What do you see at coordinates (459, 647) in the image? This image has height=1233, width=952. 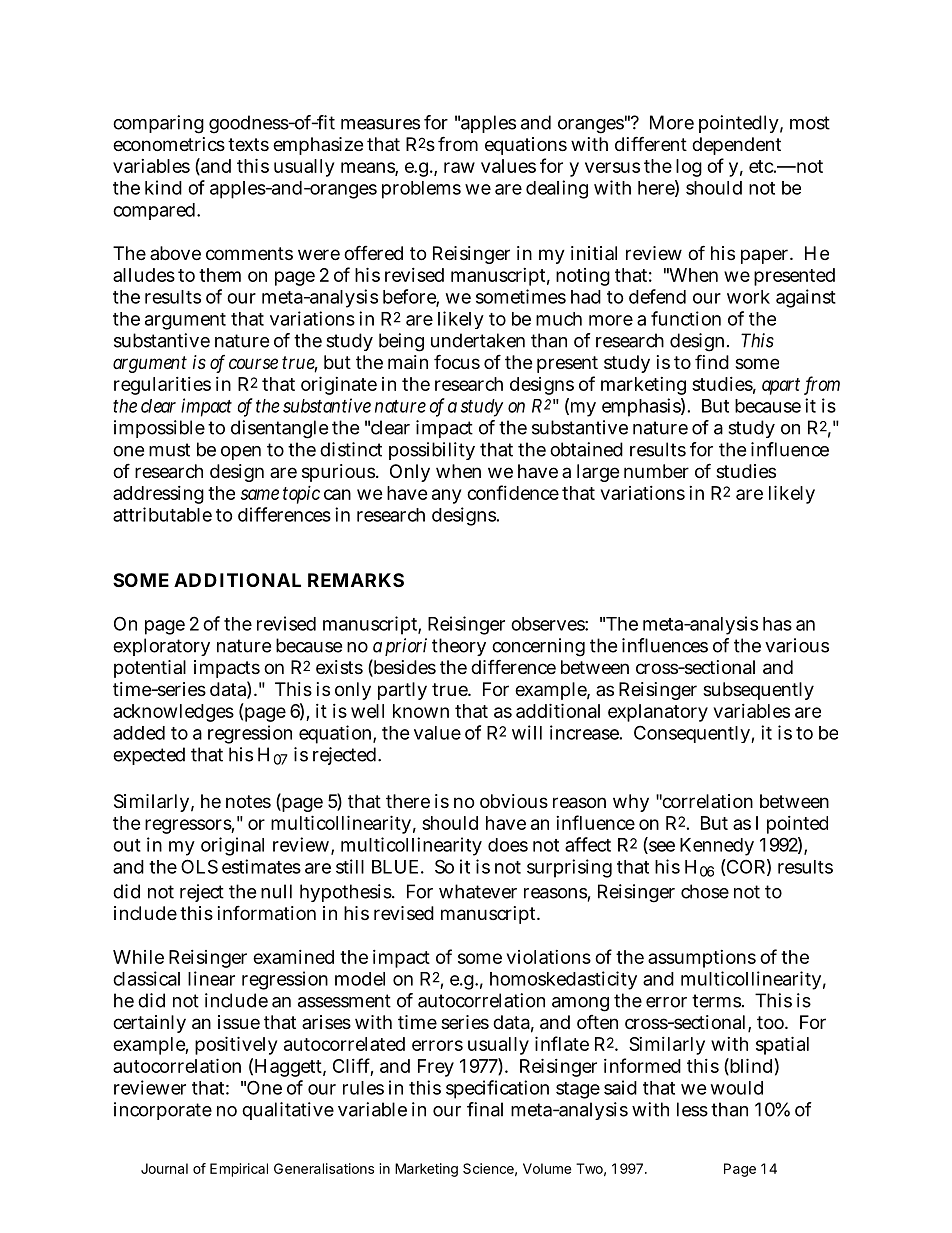 I see `theory` at bounding box center [459, 647].
